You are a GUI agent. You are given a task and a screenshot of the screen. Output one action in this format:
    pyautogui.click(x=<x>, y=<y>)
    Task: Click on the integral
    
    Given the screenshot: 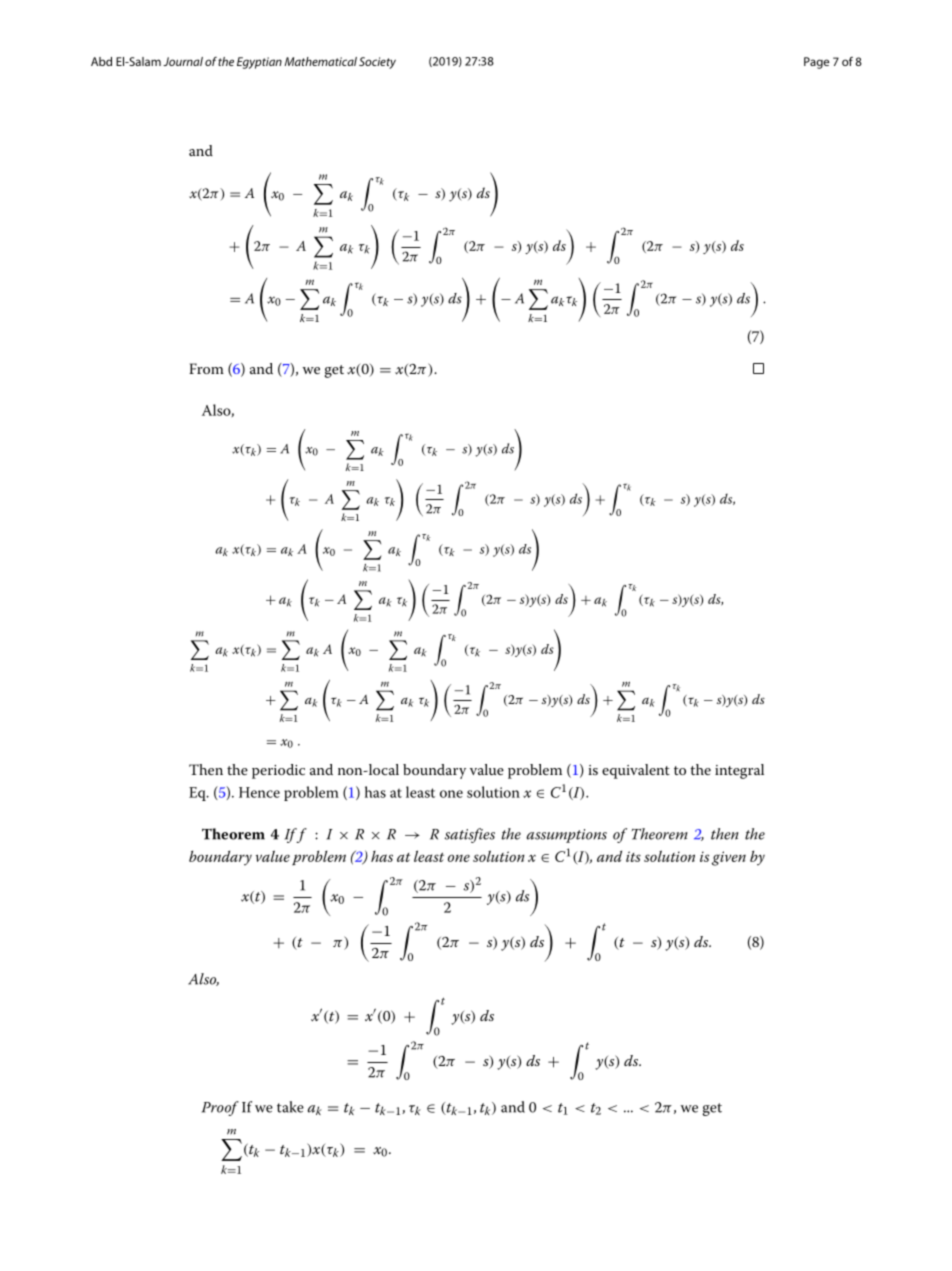 What is the action you would take?
    pyautogui.click(x=739, y=771)
